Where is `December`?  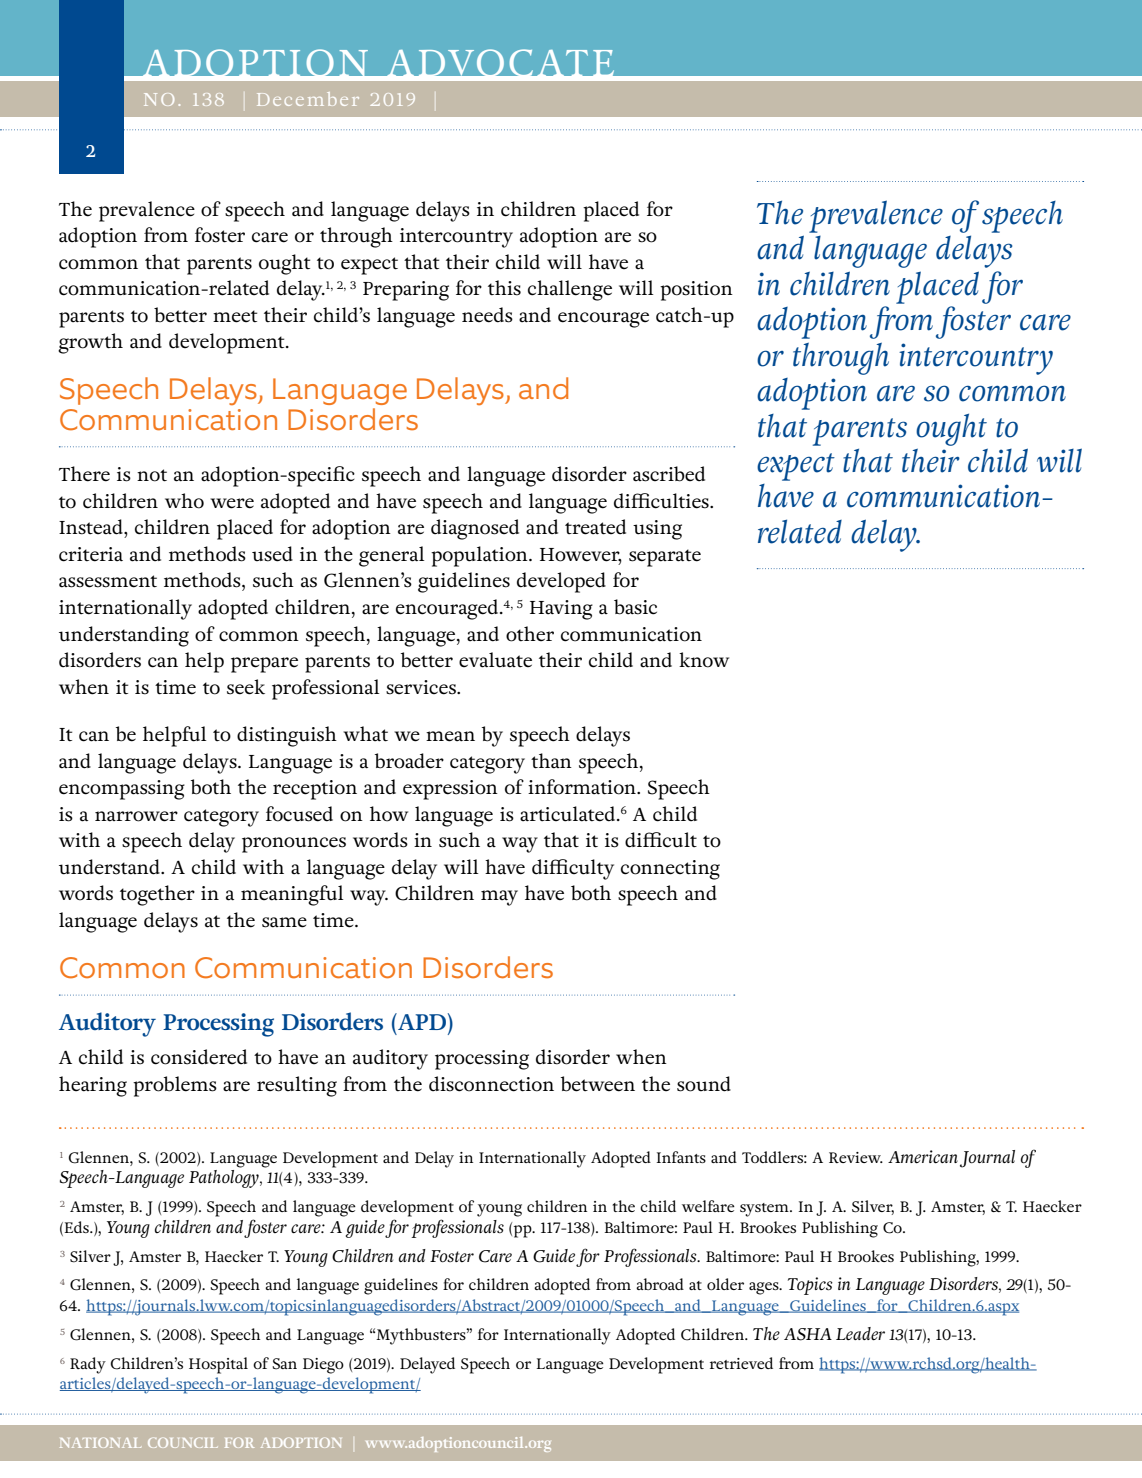 December is located at coordinates (308, 99).
